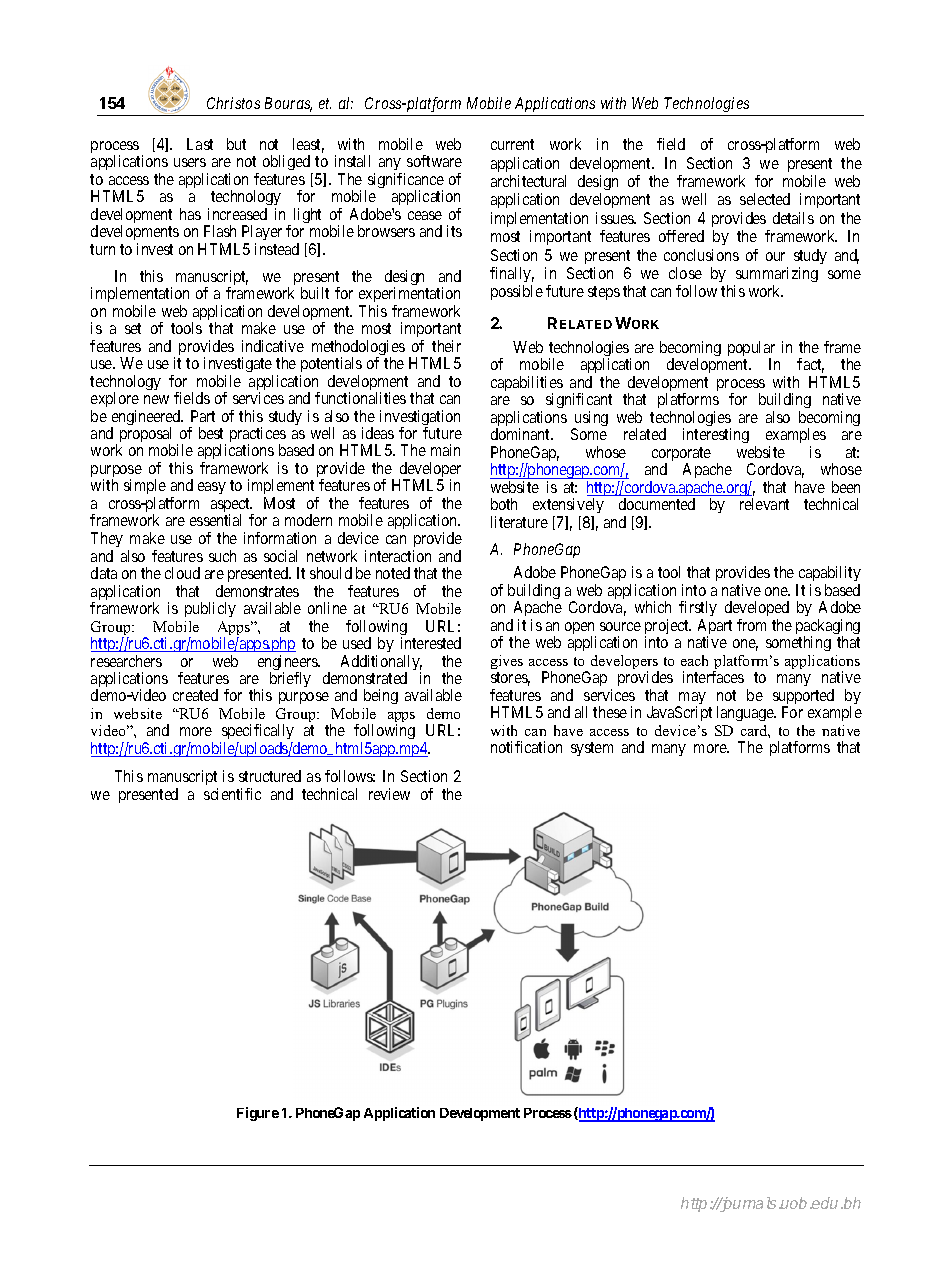  Describe the element at coordinates (512, 144) in the document. I see `current` at that location.
